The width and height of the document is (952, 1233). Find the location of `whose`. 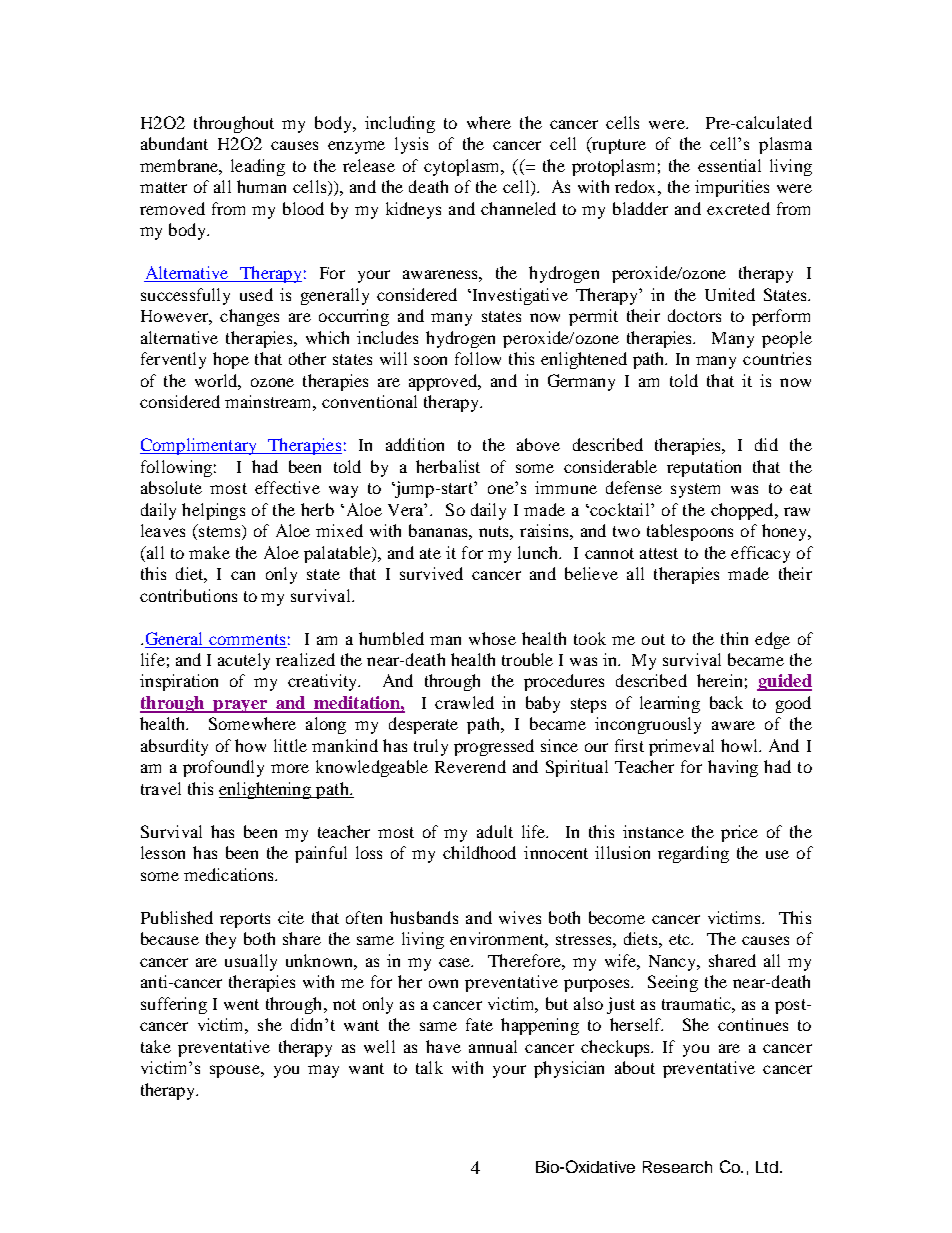

whose is located at coordinates (492, 638).
